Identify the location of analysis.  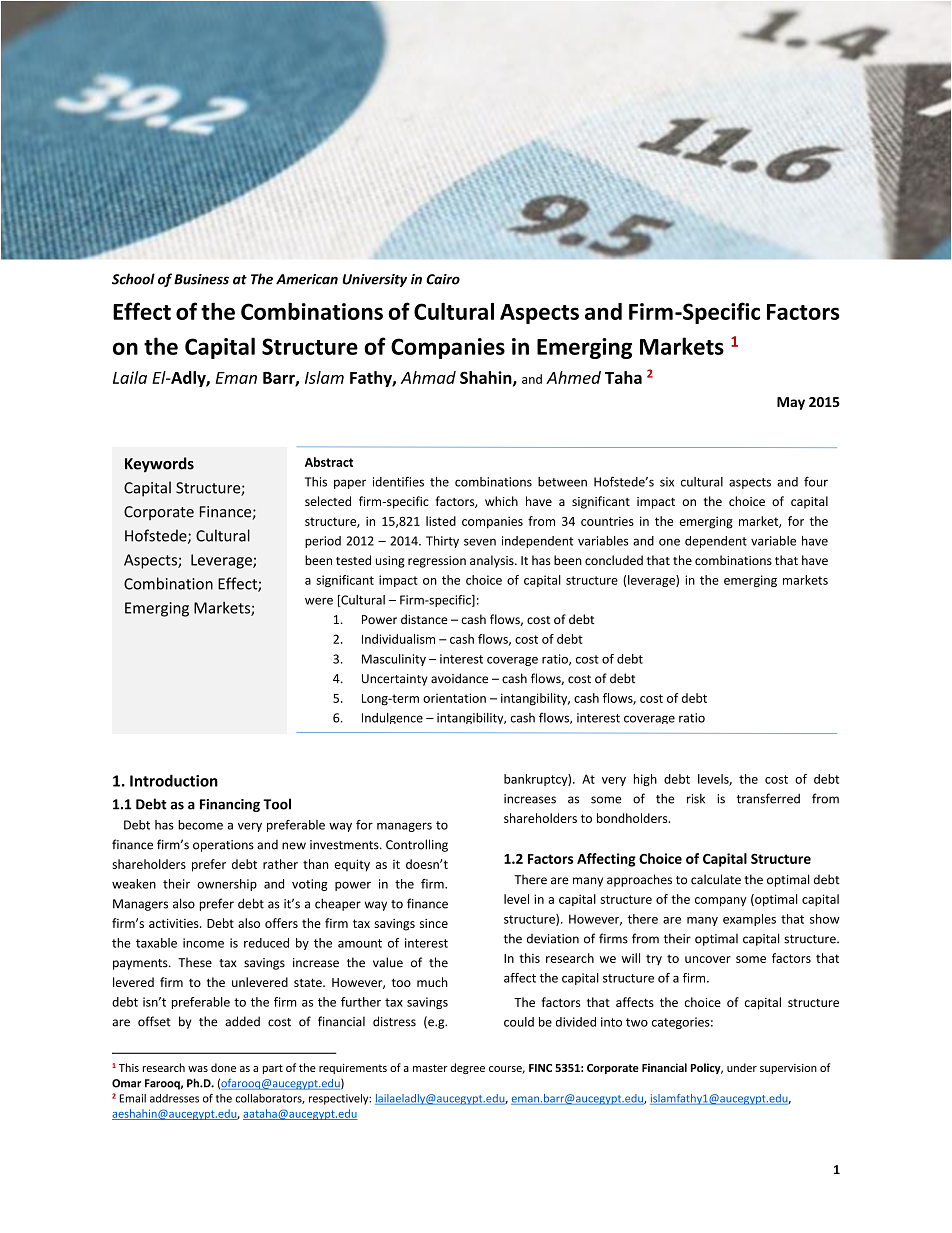
(493, 561).
